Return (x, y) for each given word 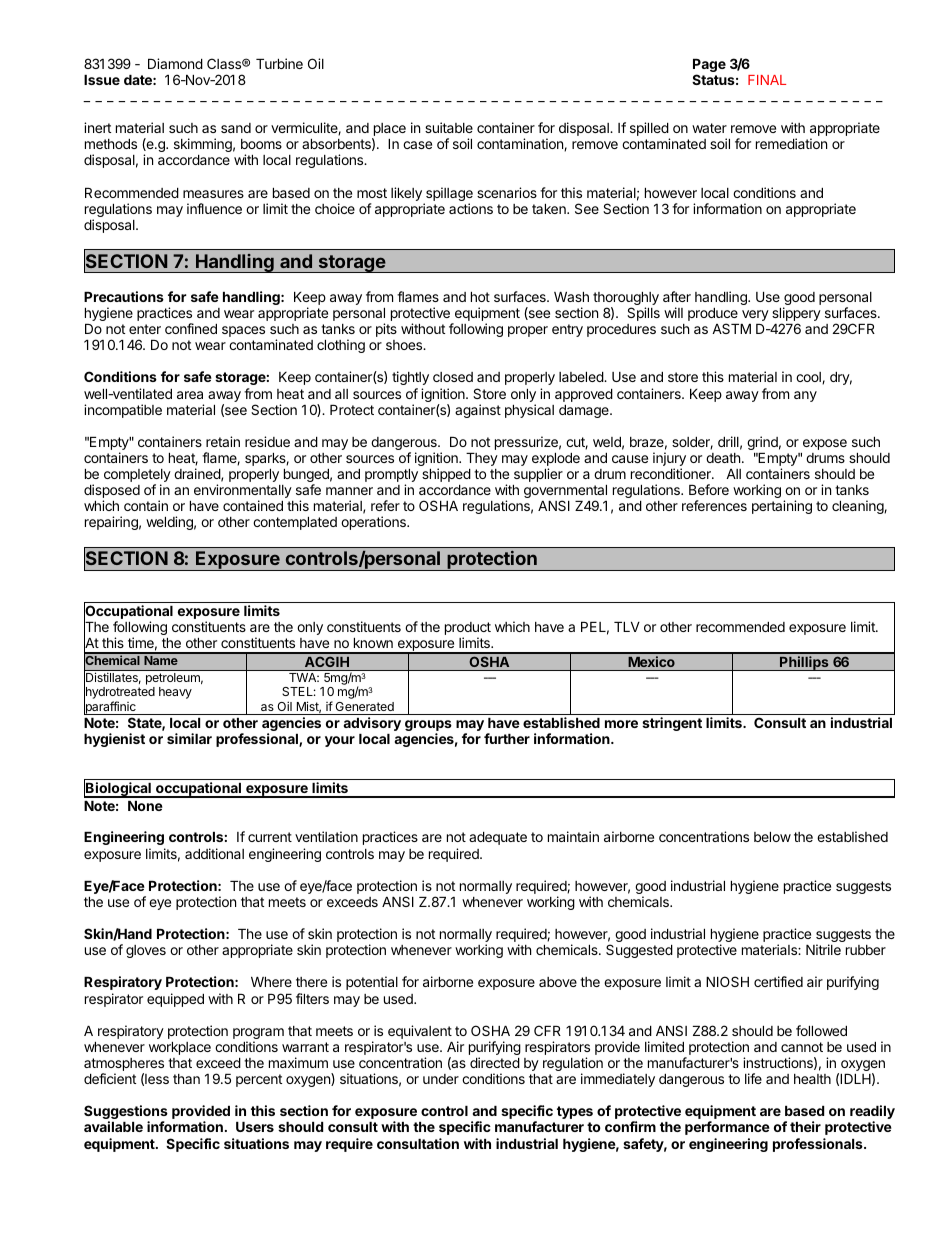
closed (453, 377)
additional (214, 853)
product (468, 630)
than (186, 1079)
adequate (498, 838)
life (753, 1078)
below (772, 837)
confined (191, 328)
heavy (175, 693)
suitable (449, 127)
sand (236, 128)
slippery (796, 315)
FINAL (767, 80)
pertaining (782, 507)
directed (495, 1062)
